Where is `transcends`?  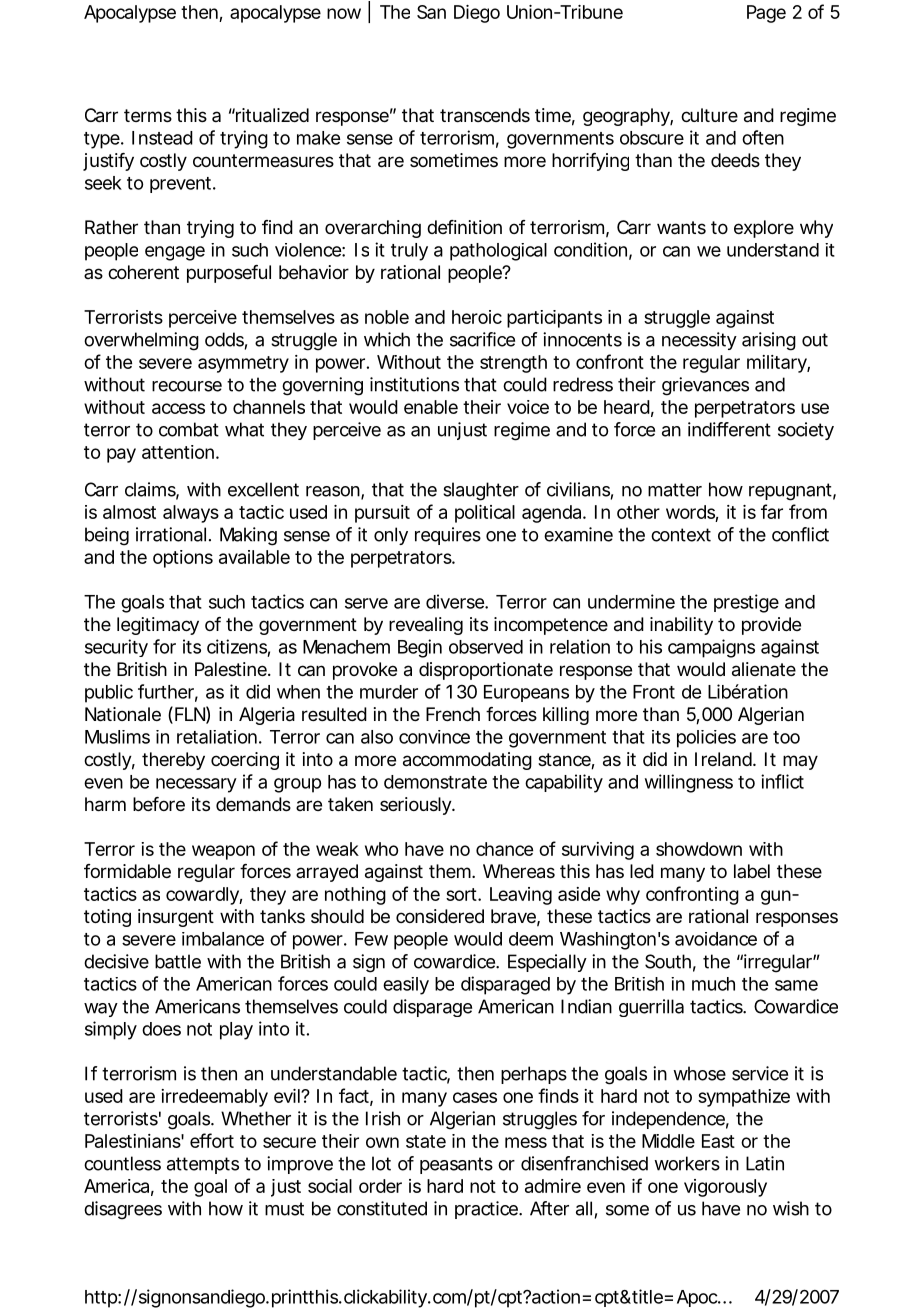
transcends is located at coordinates (485, 115).
